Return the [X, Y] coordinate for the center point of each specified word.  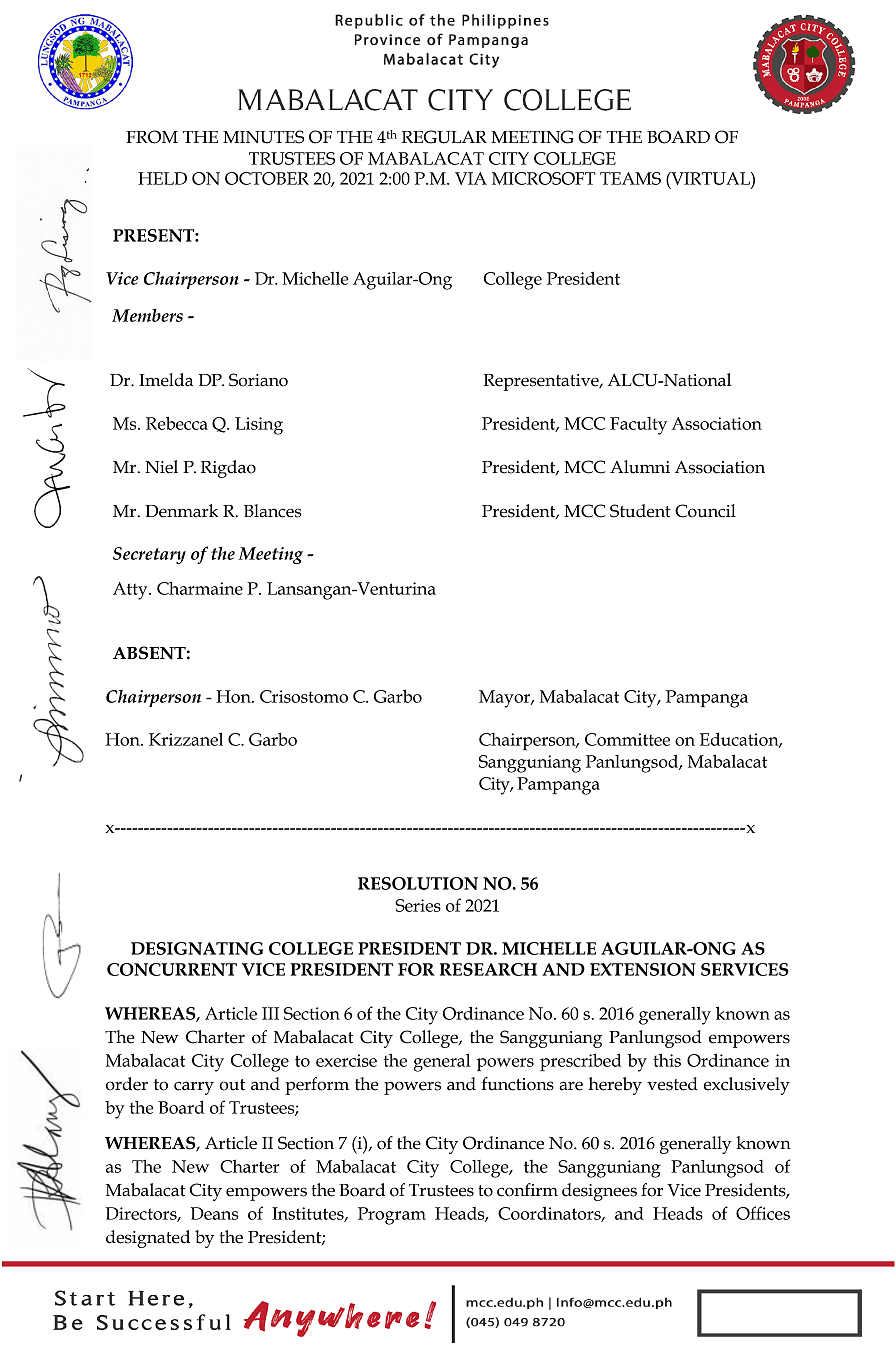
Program [392, 1216]
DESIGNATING [197, 948]
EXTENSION [643, 969]
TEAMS [630, 178]
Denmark [181, 511]
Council [705, 511]
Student [640, 511]
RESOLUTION [418, 883]
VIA [471, 178]
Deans [214, 1213]
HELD [162, 178]
